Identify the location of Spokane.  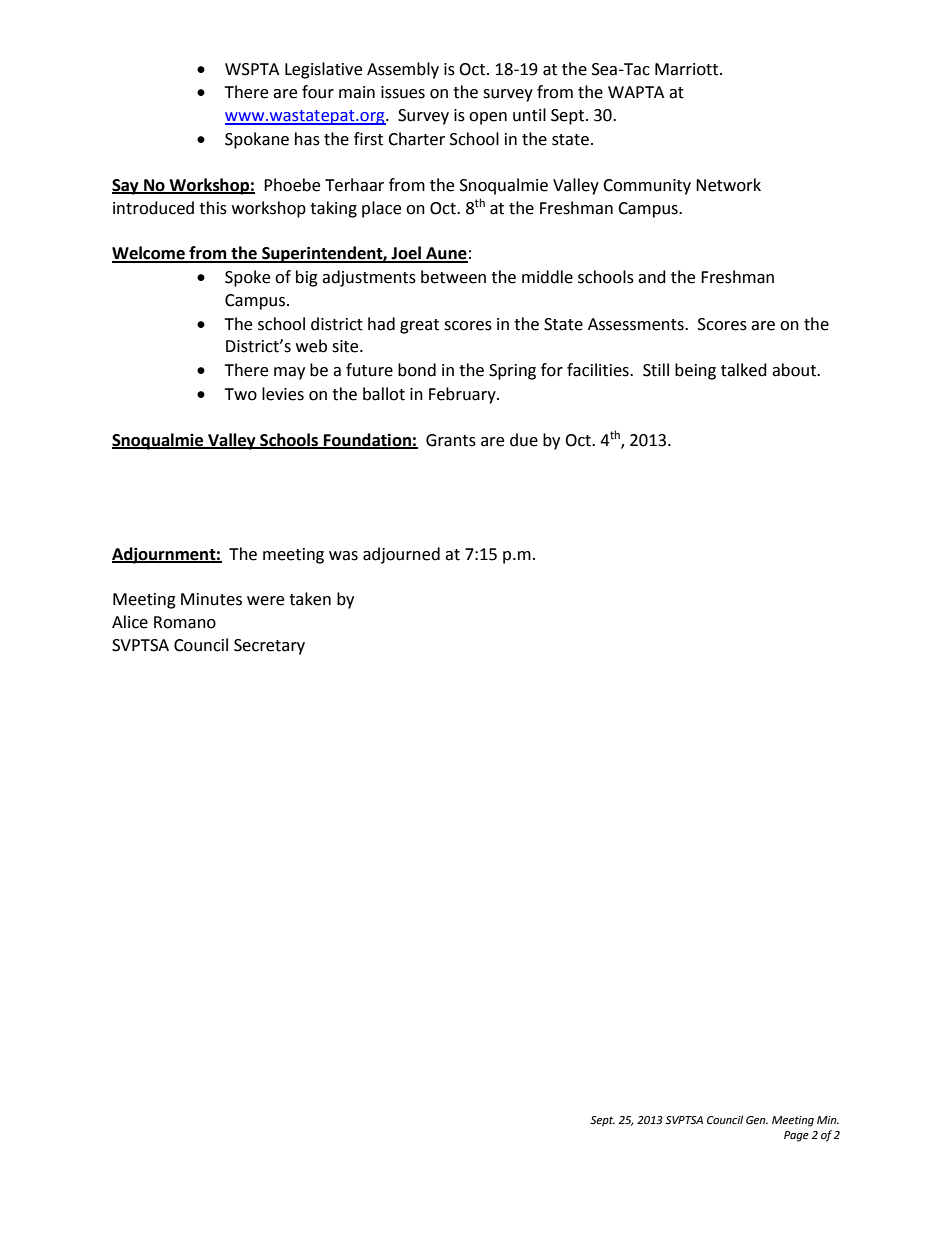
(257, 140).
